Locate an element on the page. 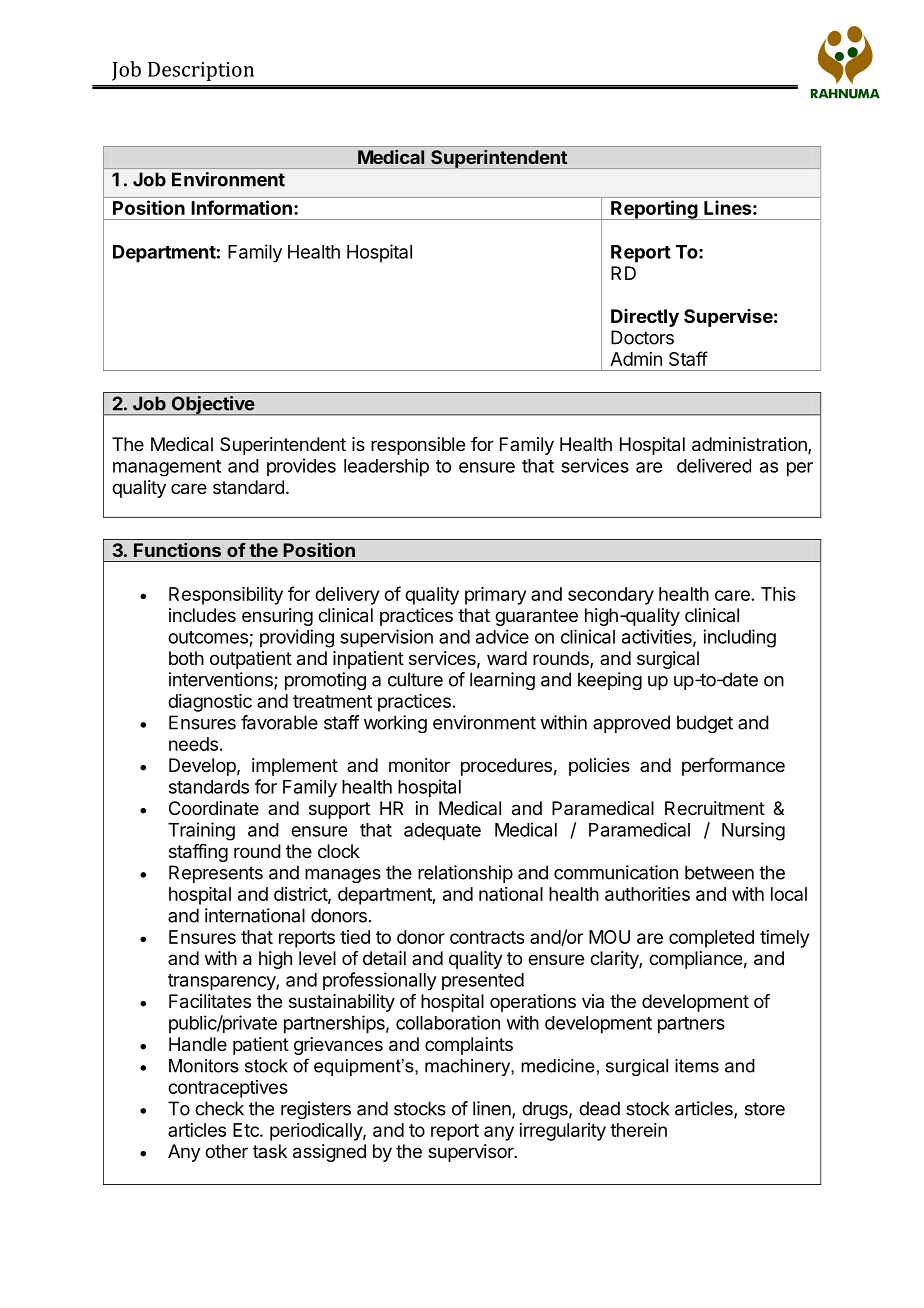 Image resolution: width=924 pixels, height=1308 pixels. Lines is located at coordinates (729, 207).
